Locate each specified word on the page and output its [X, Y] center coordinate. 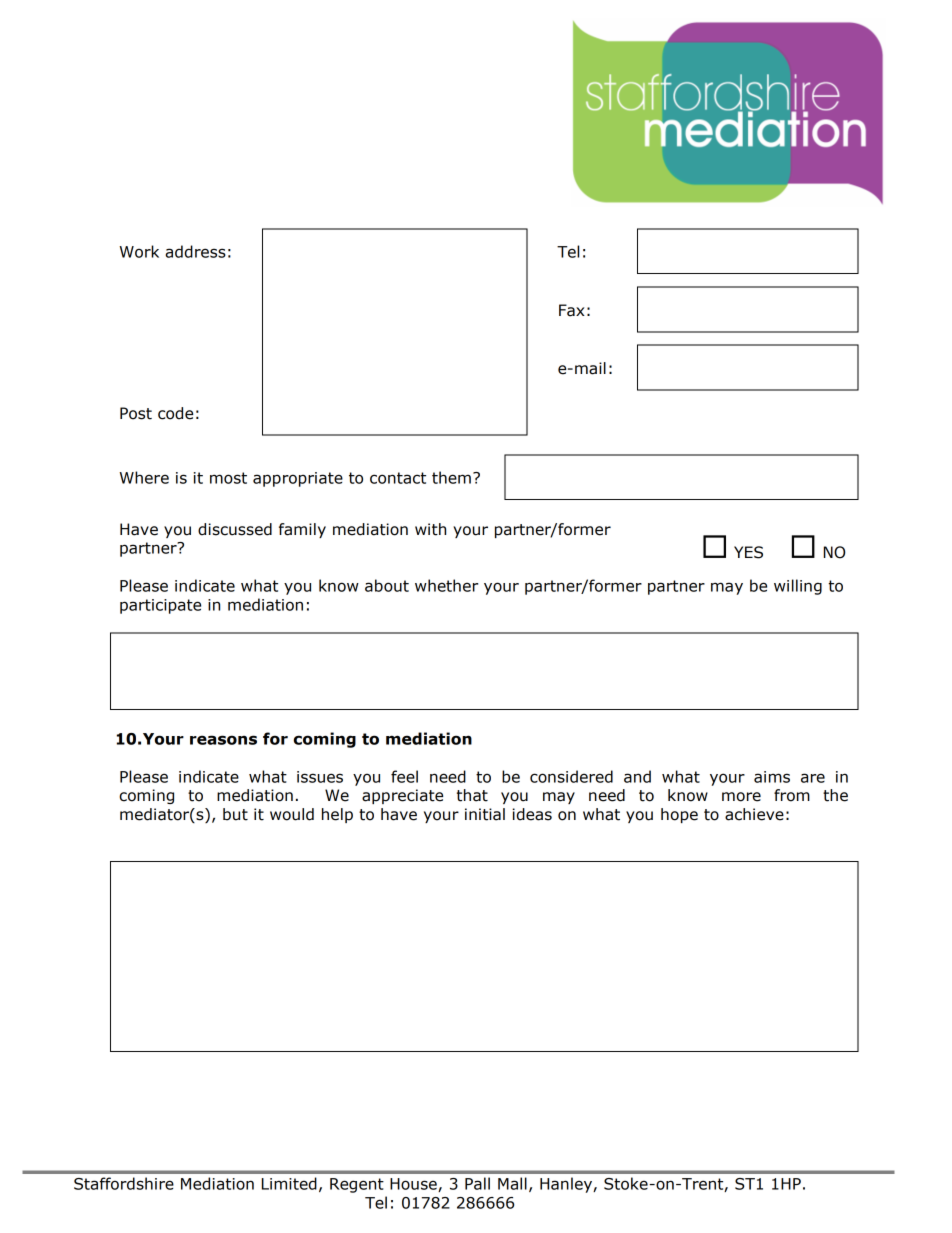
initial [485, 814]
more [741, 797]
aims [772, 777]
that [472, 795]
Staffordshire [124, 1183]
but [235, 814]
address [196, 251]
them [451, 477]
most [228, 478]
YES [748, 552]
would [292, 814]
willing [798, 587]
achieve [754, 814]
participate [160, 606]
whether [446, 585]
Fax [572, 310]
